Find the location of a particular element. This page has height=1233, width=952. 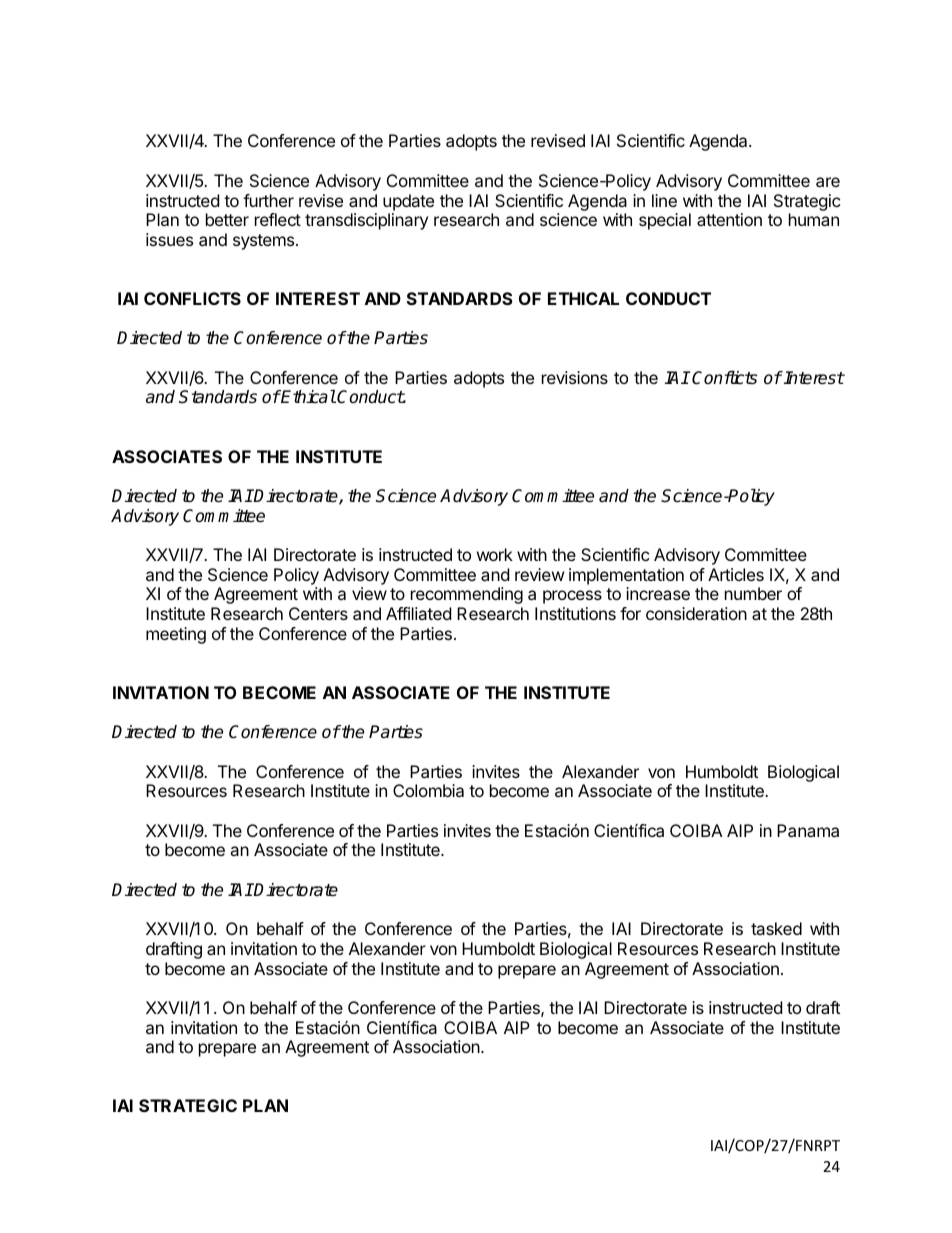

attention is located at coordinates (729, 219).
